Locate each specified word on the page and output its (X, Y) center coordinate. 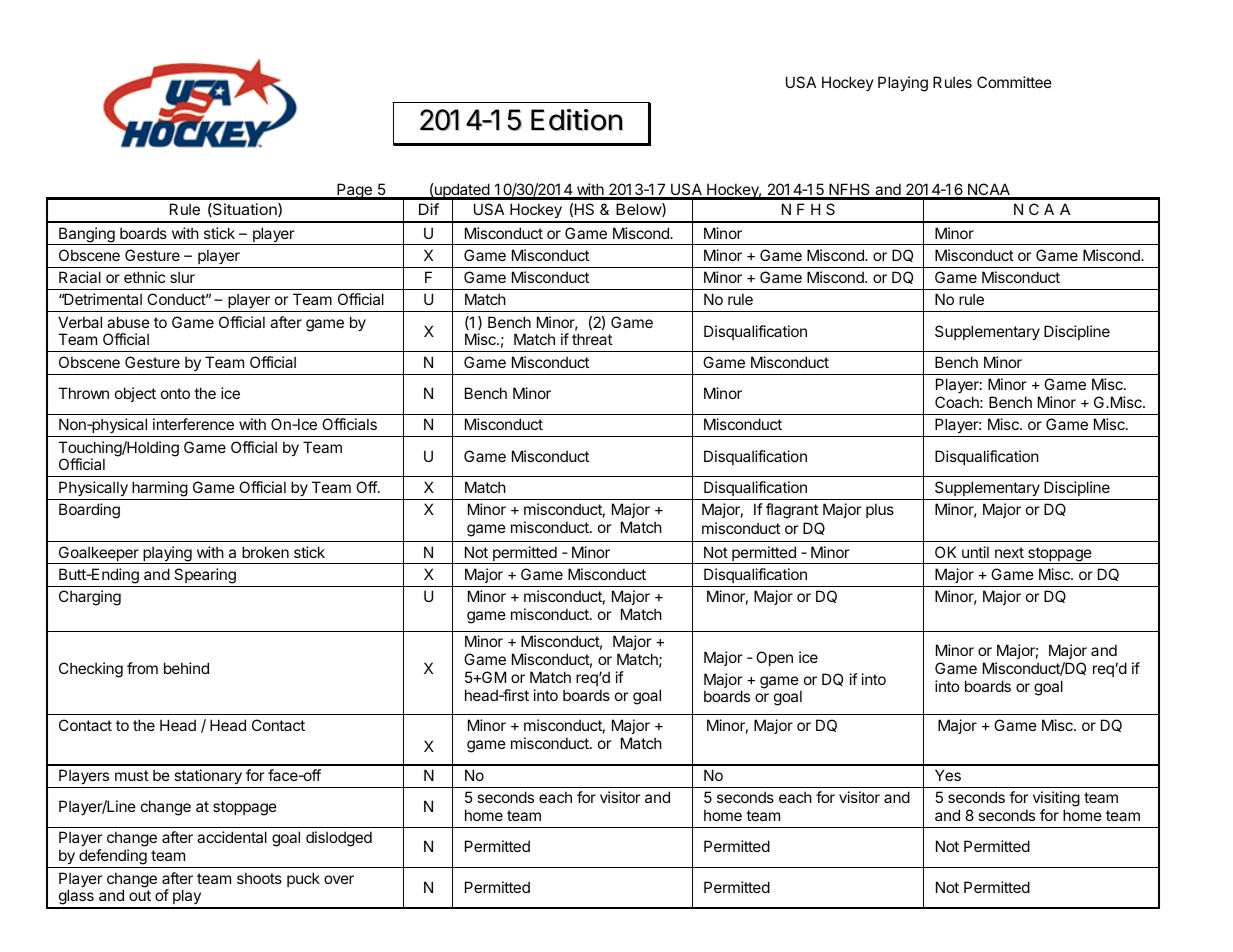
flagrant (792, 511)
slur (182, 277)
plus (880, 510)
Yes (948, 775)
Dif (429, 209)
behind (186, 668)
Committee (1014, 82)
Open (774, 658)
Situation (245, 210)
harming (160, 489)
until (975, 552)
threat (592, 339)
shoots (259, 878)
